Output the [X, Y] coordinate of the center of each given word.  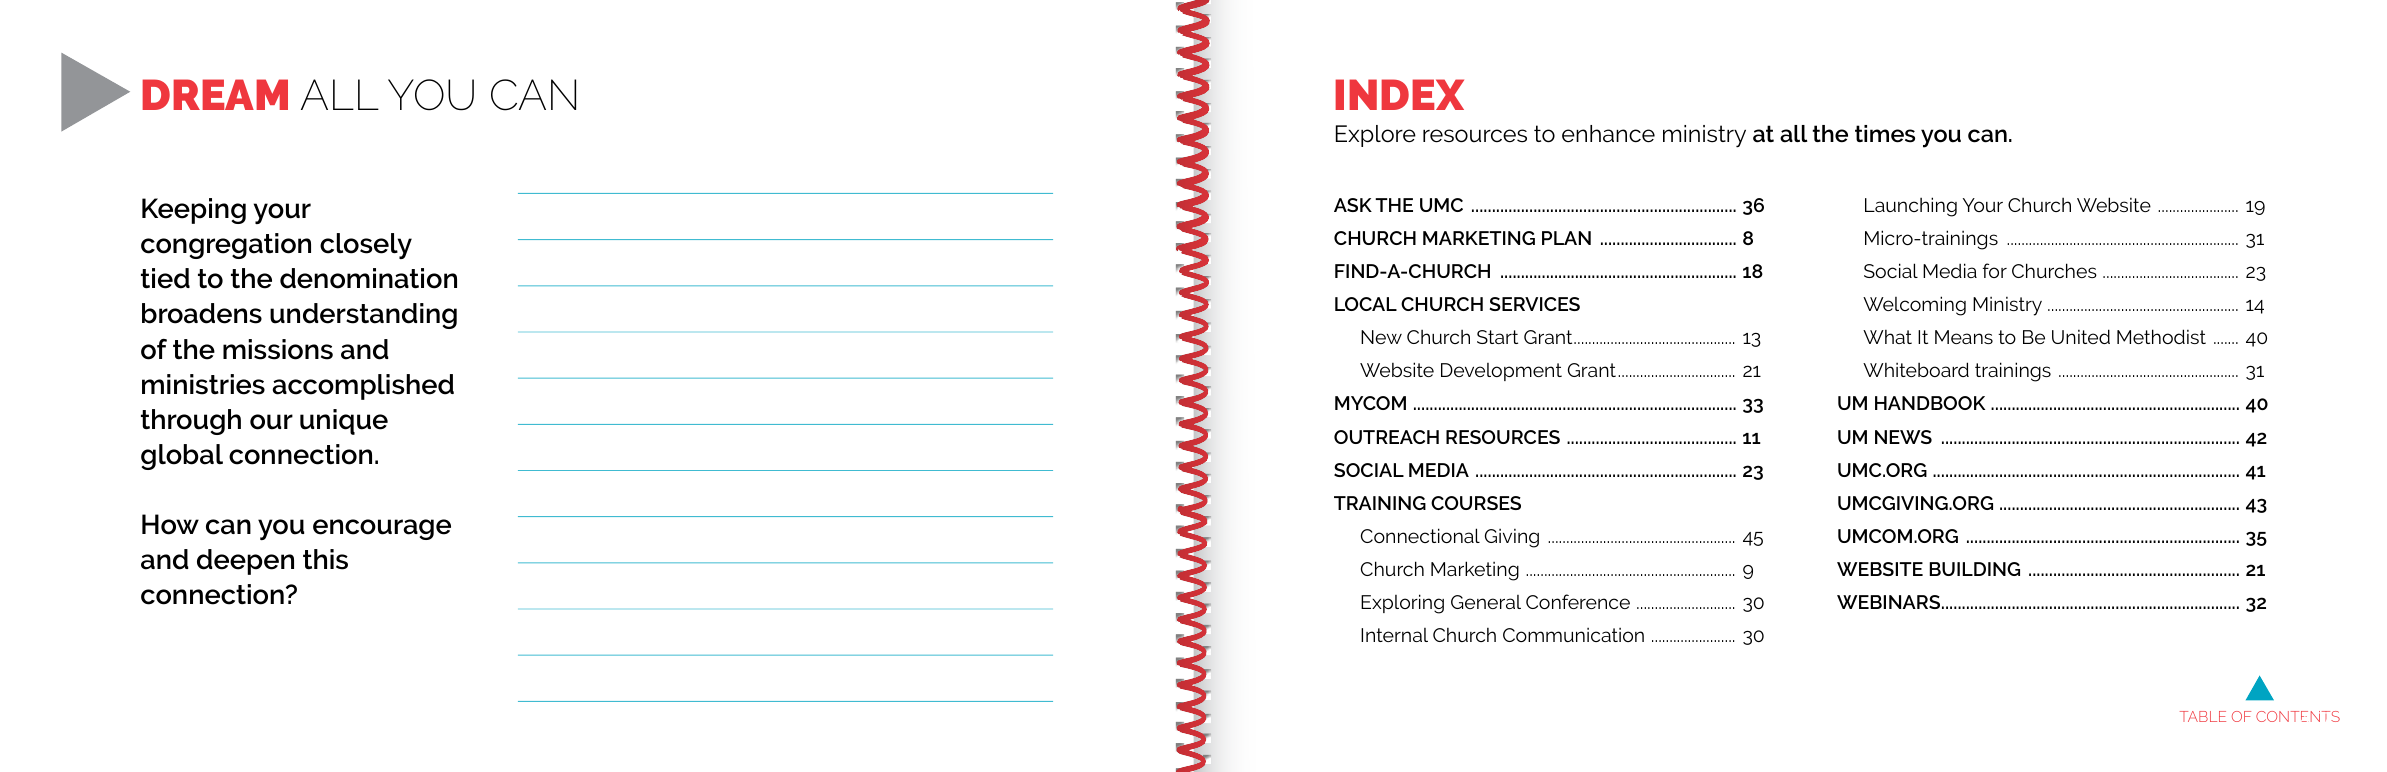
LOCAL [1366, 304]
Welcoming [1914, 306]
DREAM [215, 94]
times [1885, 134]
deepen [245, 562]
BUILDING [1975, 569]
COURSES [1476, 503]
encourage [382, 529]
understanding [363, 316]
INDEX [1399, 94]
